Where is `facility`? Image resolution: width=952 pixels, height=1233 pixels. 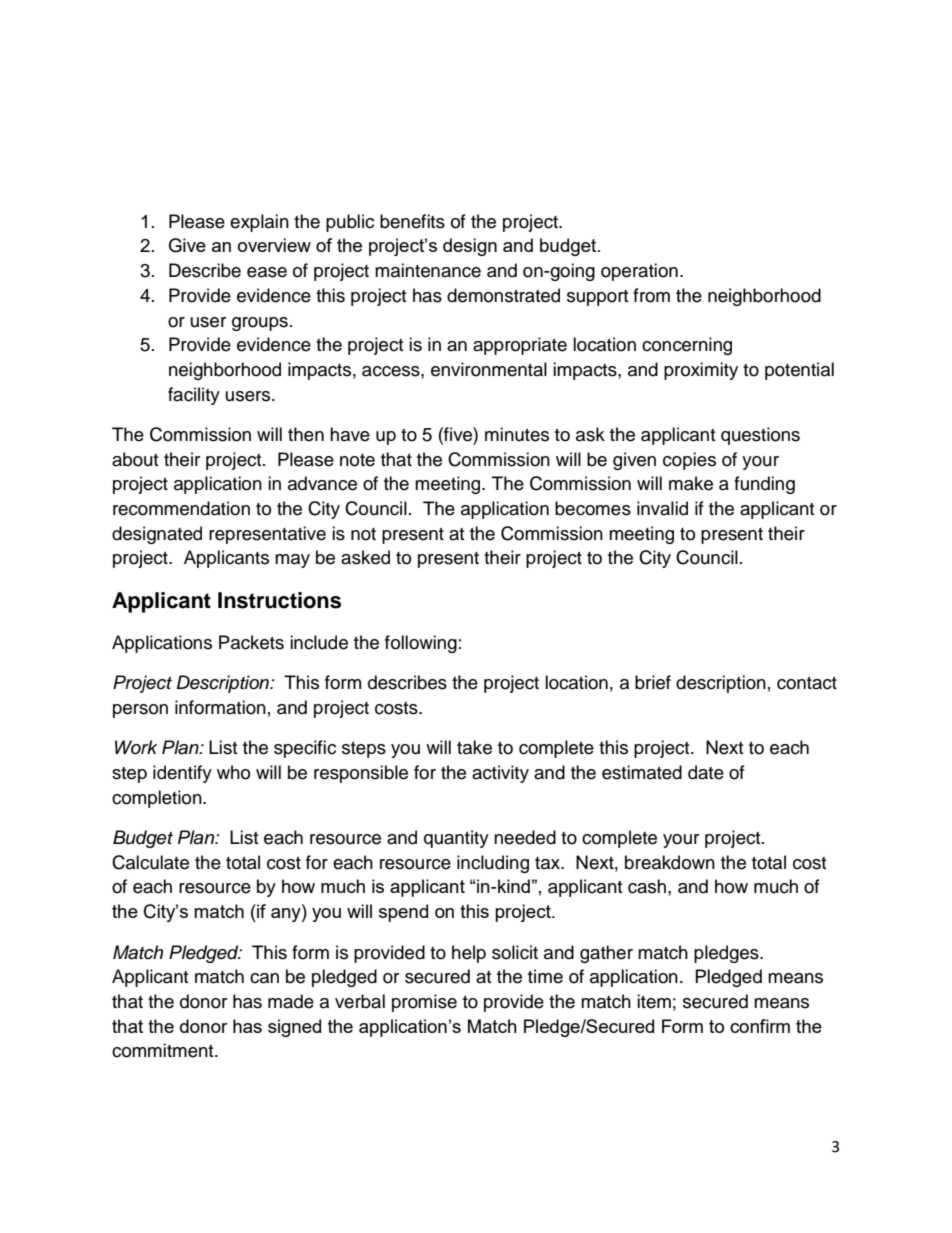
facility is located at coordinates (194, 396).
